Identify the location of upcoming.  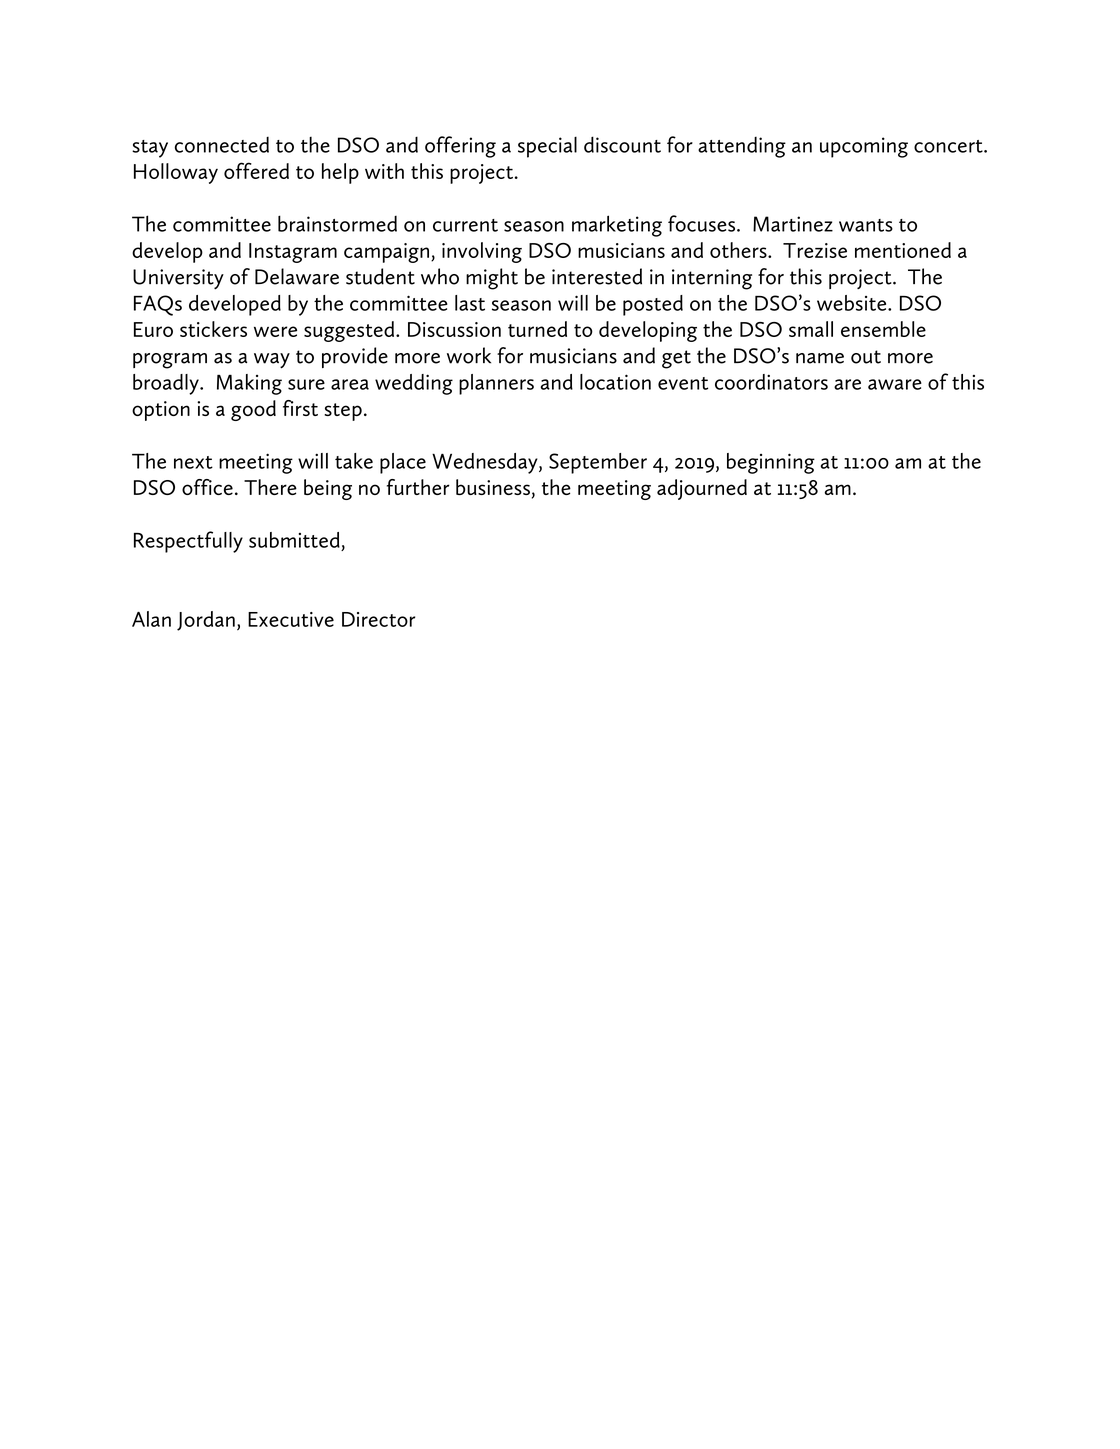
(864, 147).
